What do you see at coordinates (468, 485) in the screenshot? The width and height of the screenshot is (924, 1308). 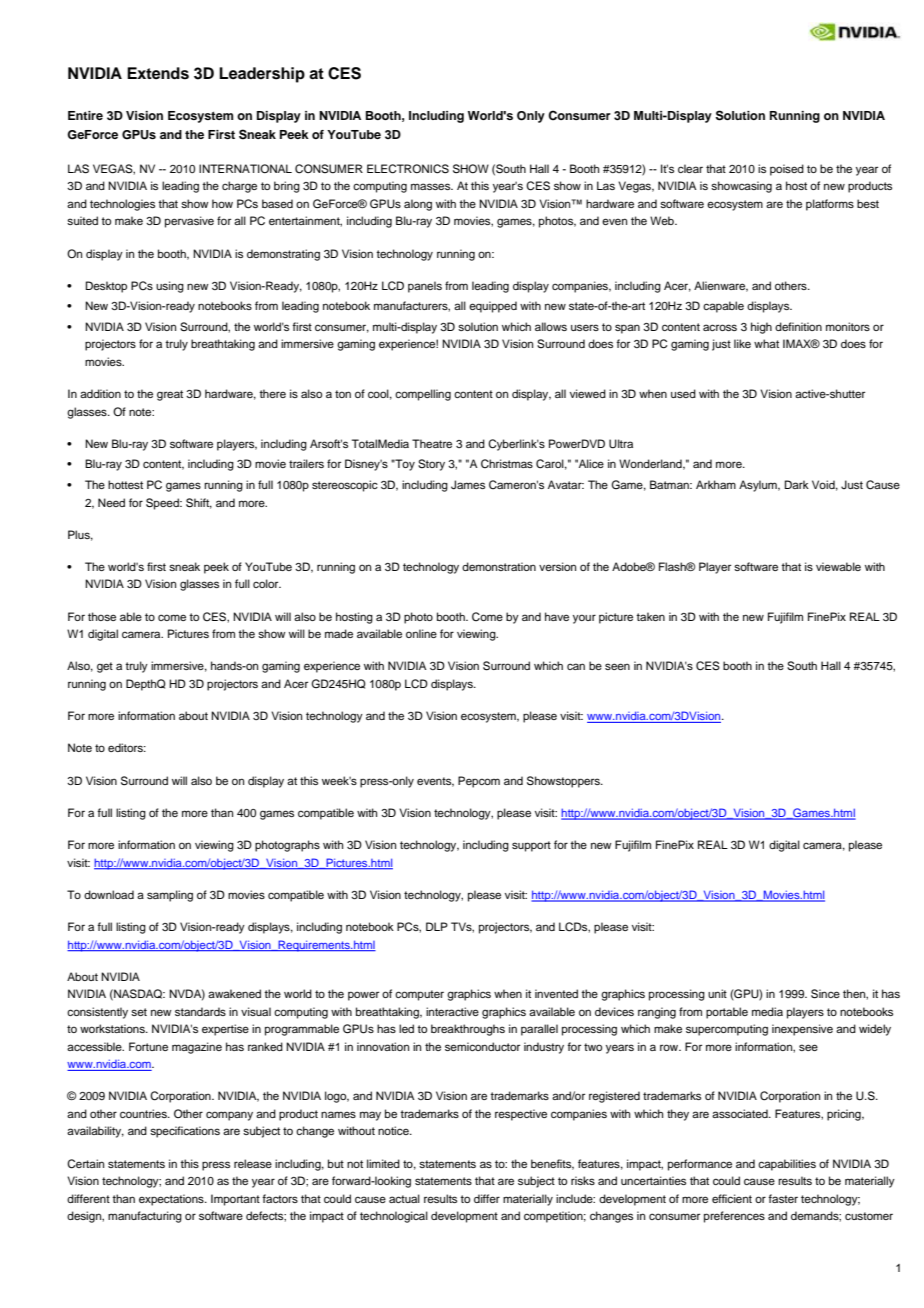 I see `James` at bounding box center [468, 485].
